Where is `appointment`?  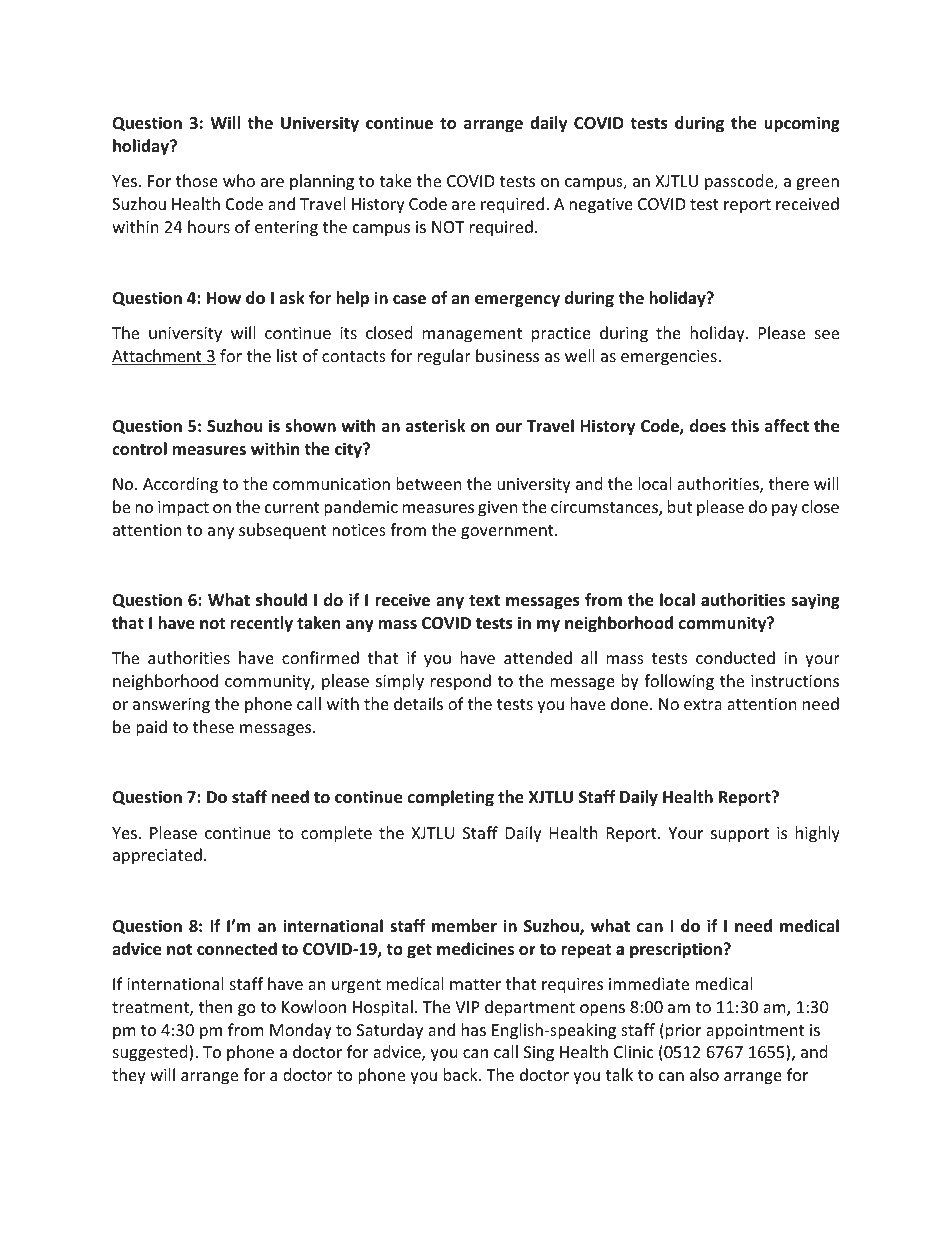
appointment is located at coordinates (755, 1032).
